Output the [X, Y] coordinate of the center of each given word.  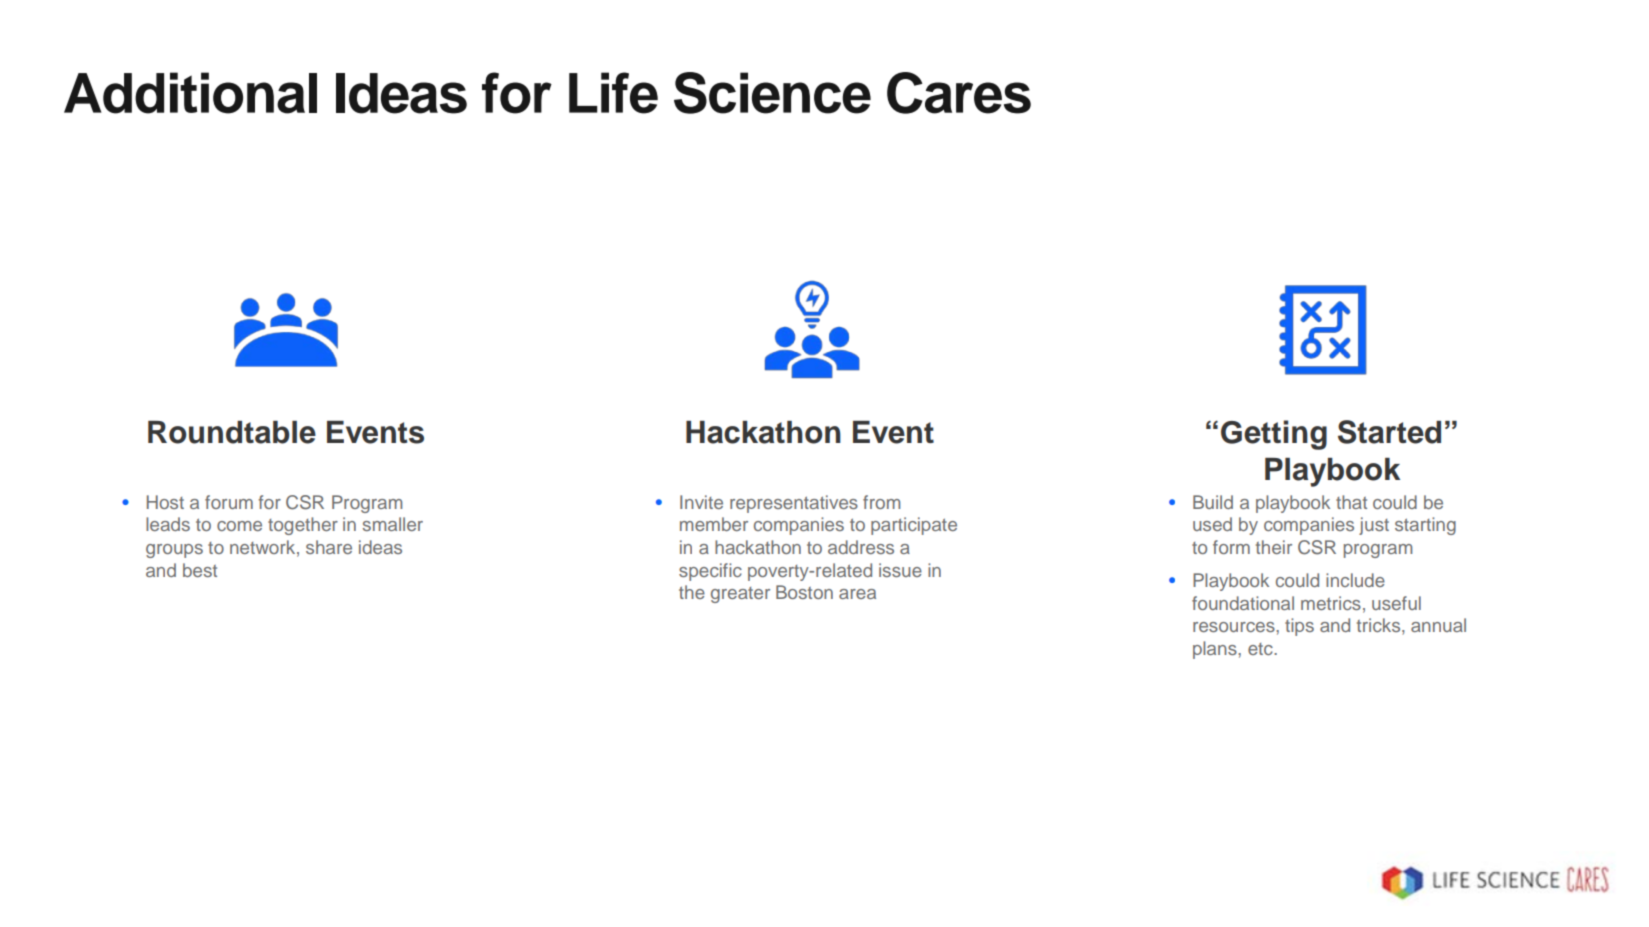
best [200, 570]
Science [772, 93]
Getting [1274, 435]
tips [1299, 627]
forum [229, 502]
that [1351, 502]
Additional [190, 93]
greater [740, 595]
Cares [959, 93]
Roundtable [232, 432]
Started [1389, 432]
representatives [794, 504]
